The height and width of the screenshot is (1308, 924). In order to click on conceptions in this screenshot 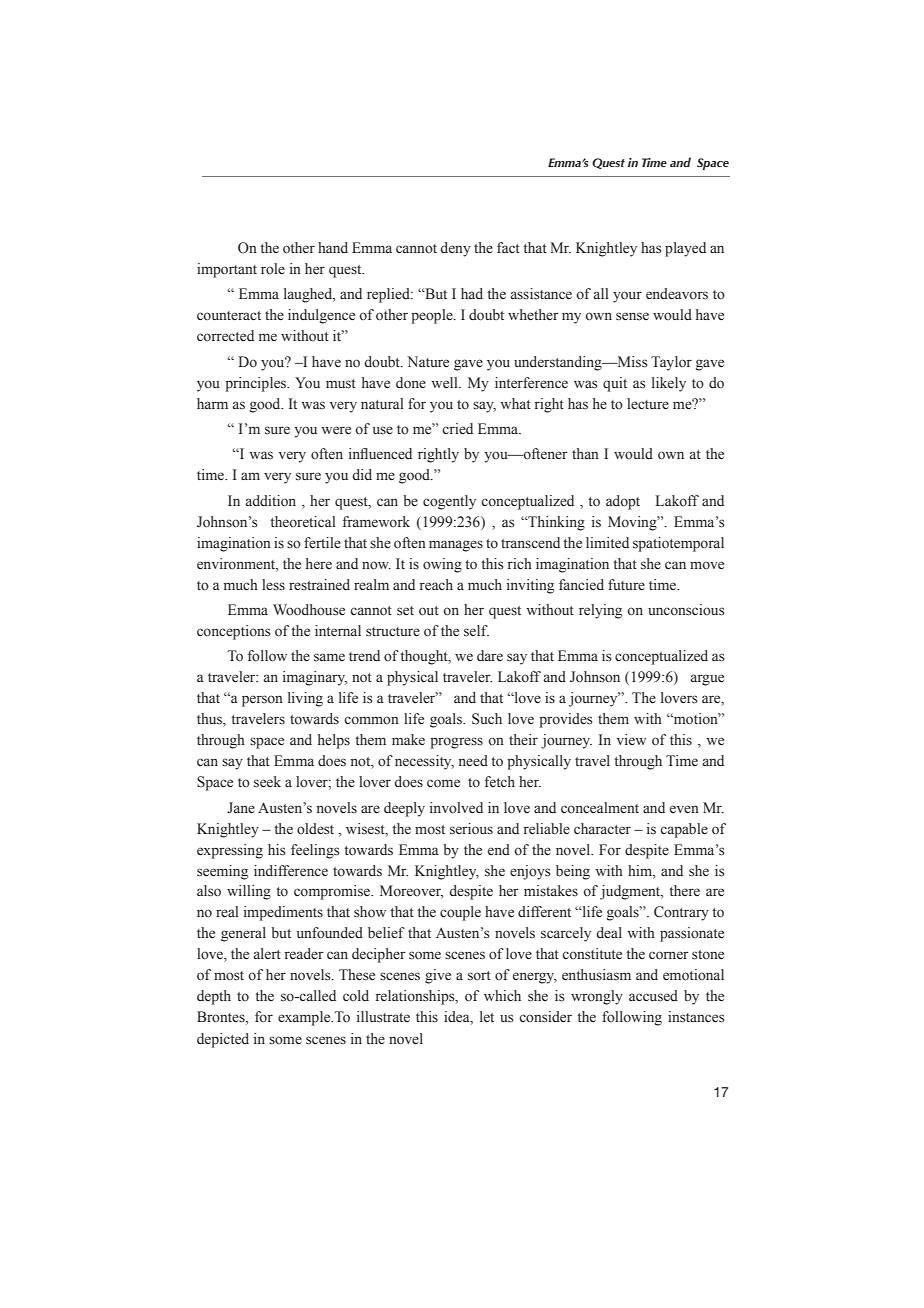, I will do `click(234, 632)`.
